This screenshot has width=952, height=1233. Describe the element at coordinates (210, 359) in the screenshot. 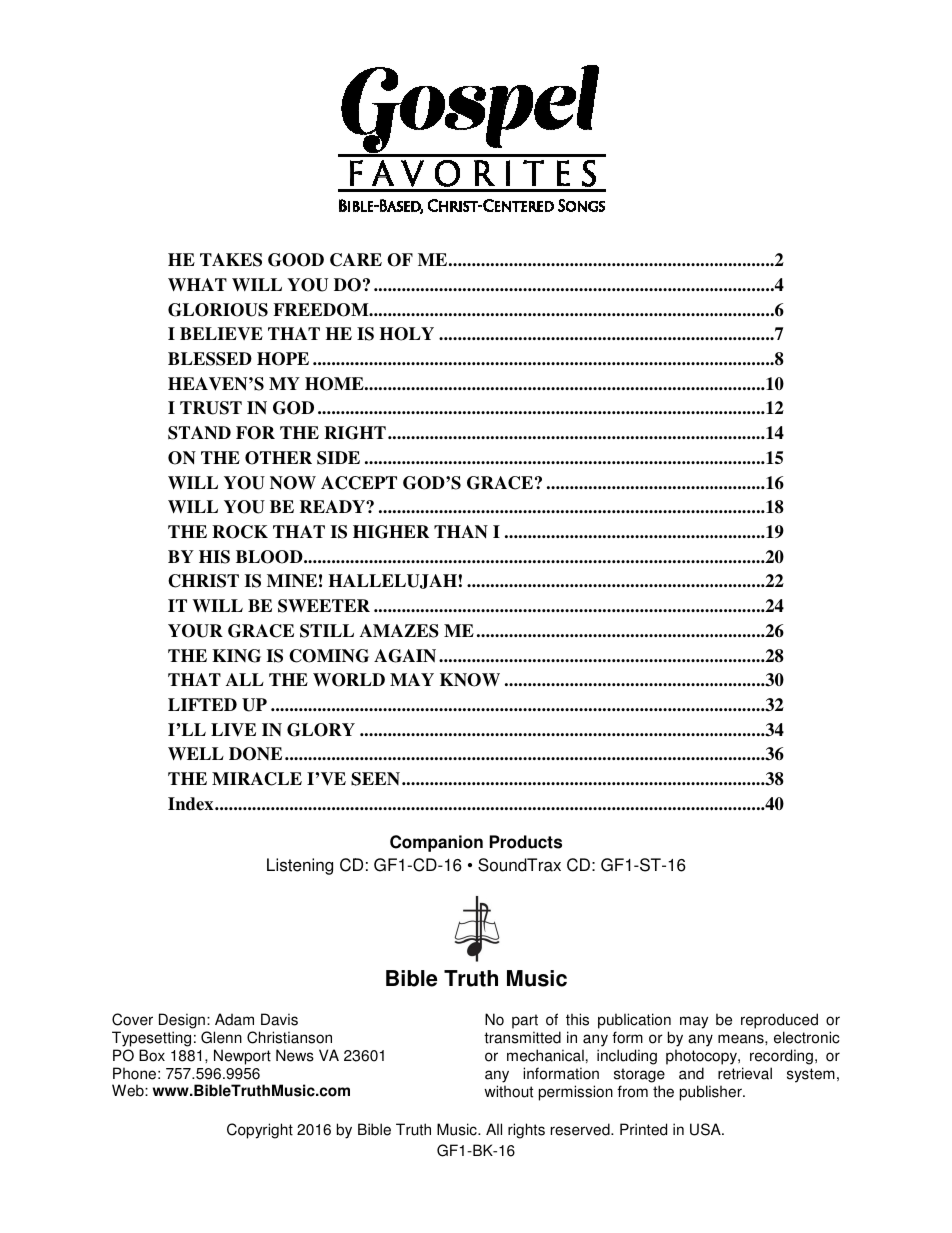

I see `BLESSED` at that location.
